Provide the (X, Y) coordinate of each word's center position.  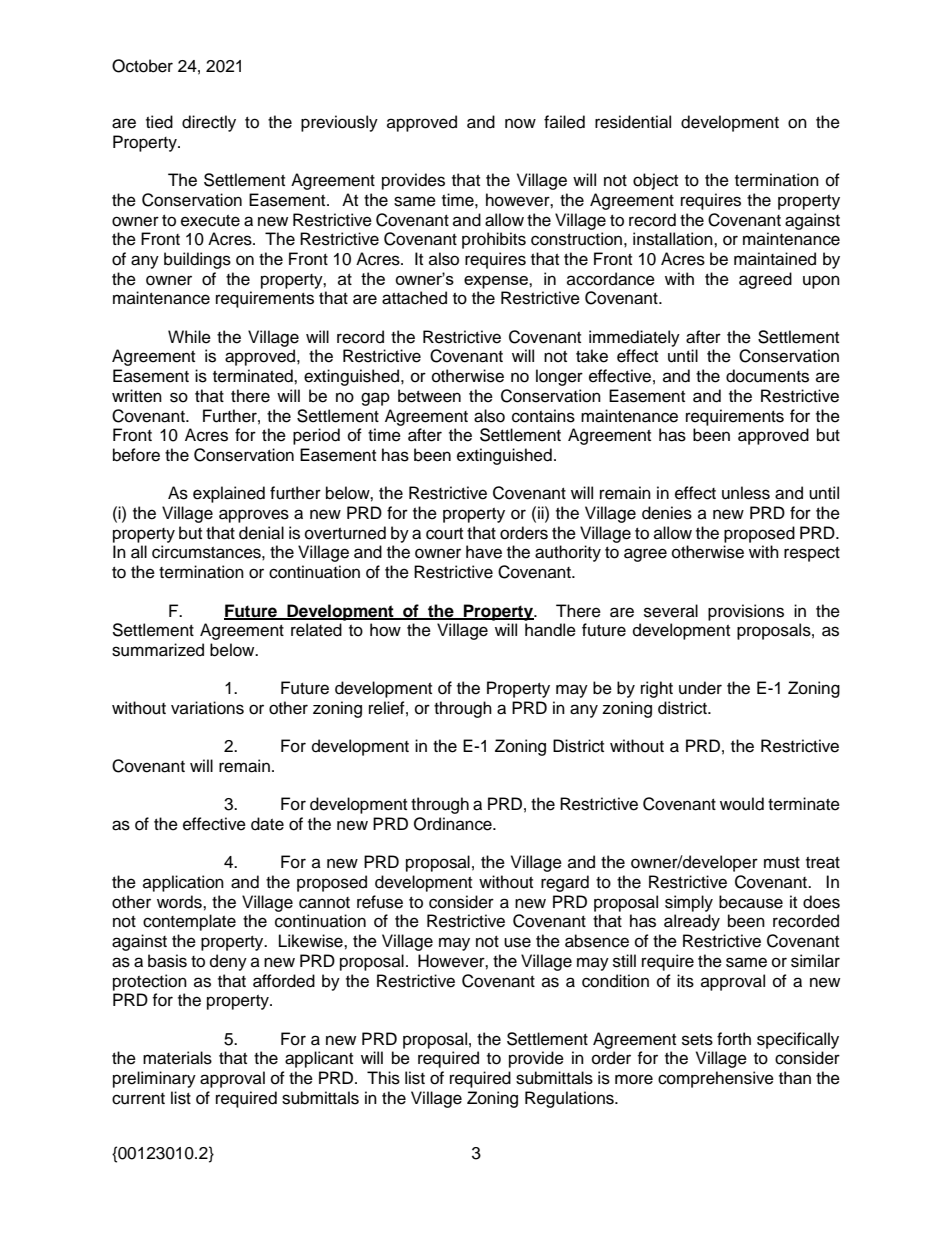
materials (177, 1058)
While (189, 337)
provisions (746, 612)
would (742, 804)
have (484, 552)
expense (497, 282)
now (520, 123)
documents (767, 376)
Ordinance (454, 824)
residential (633, 122)
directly (209, 123)
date (267, 824)
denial (261, 533)
